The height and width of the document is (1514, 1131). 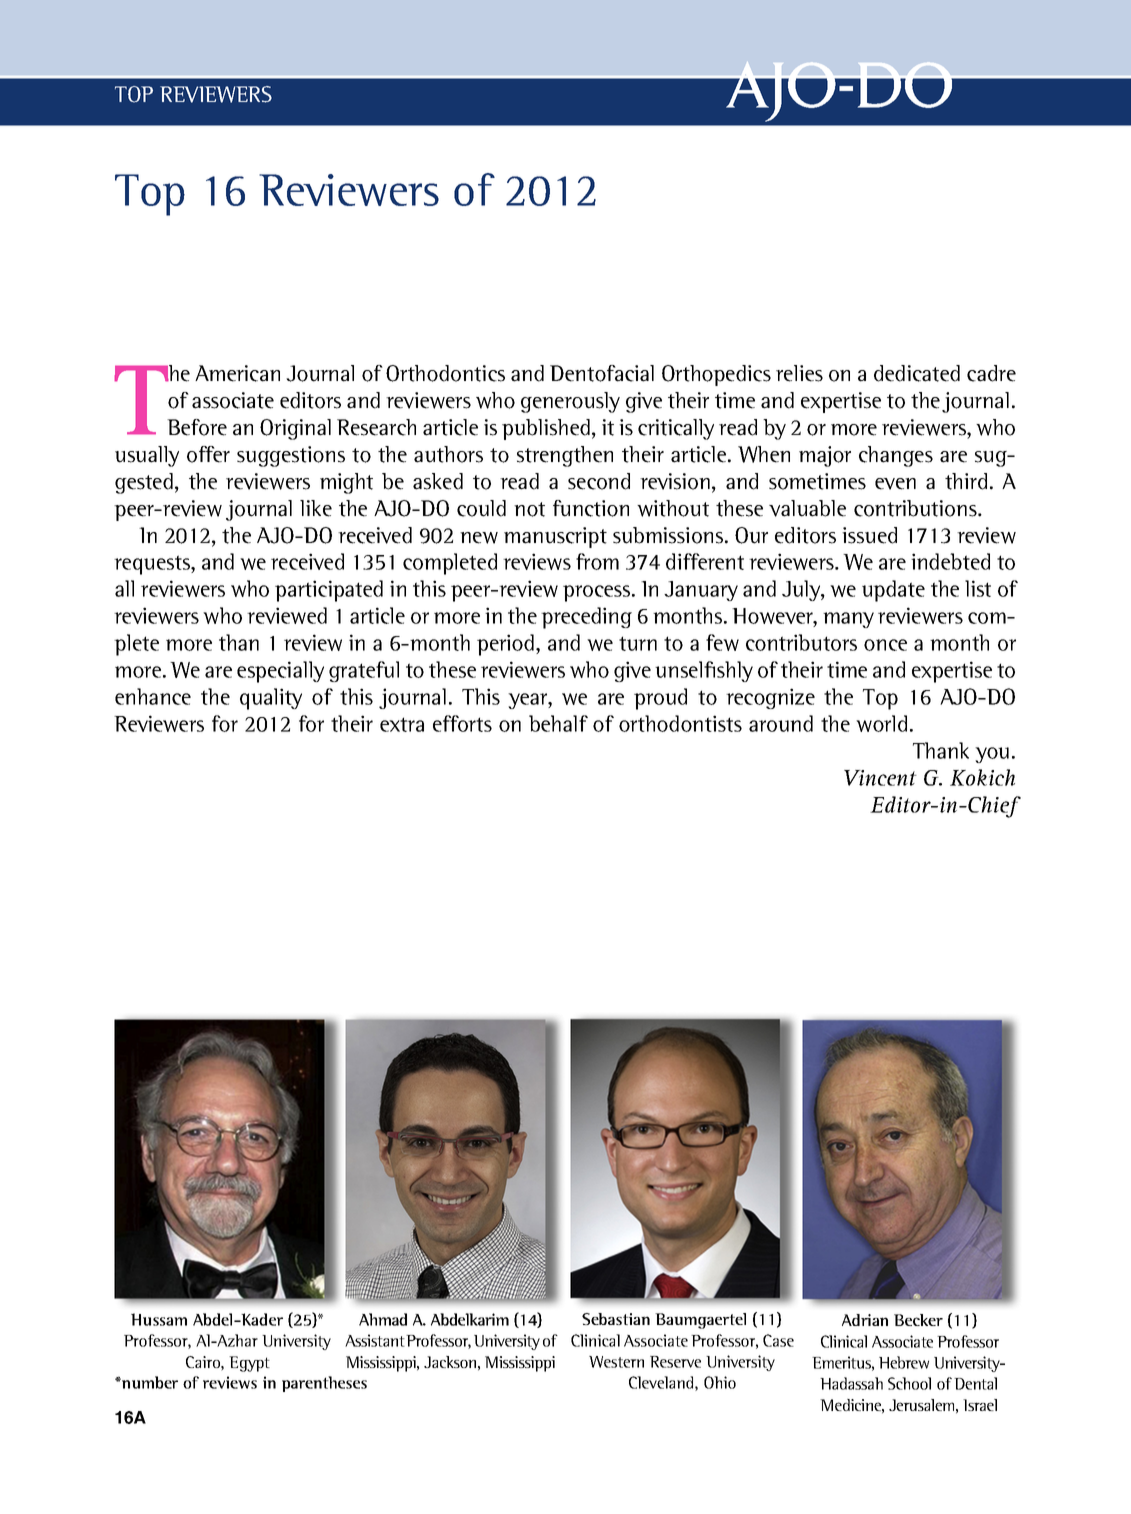 What do you see at coordinates (880, 778) in the document?
I see `Vincent` at bounding box center [880, 778].
